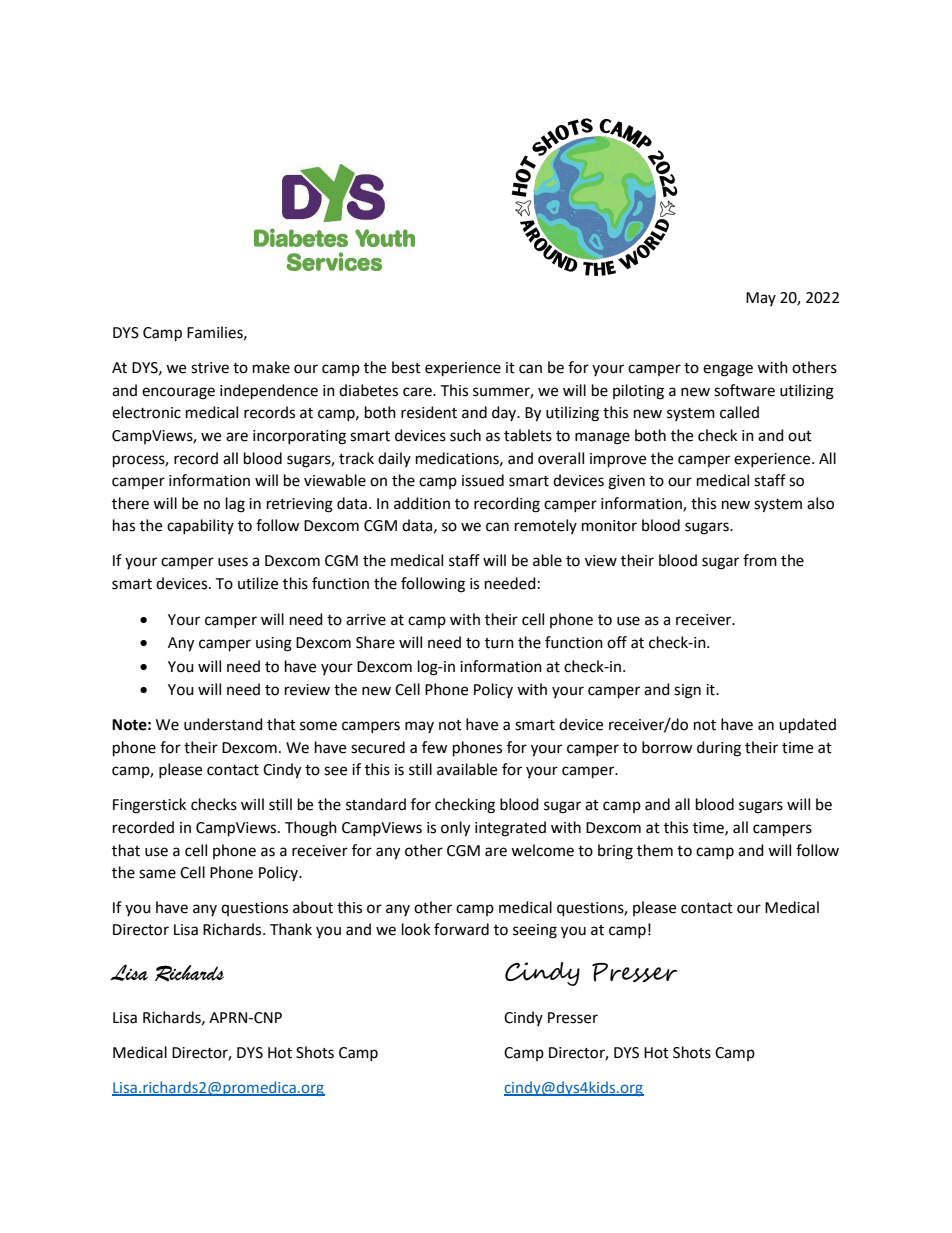  What do you see at coordinates (461, 929) in the image?
I see `forward` at bounding box center [461, 929].
